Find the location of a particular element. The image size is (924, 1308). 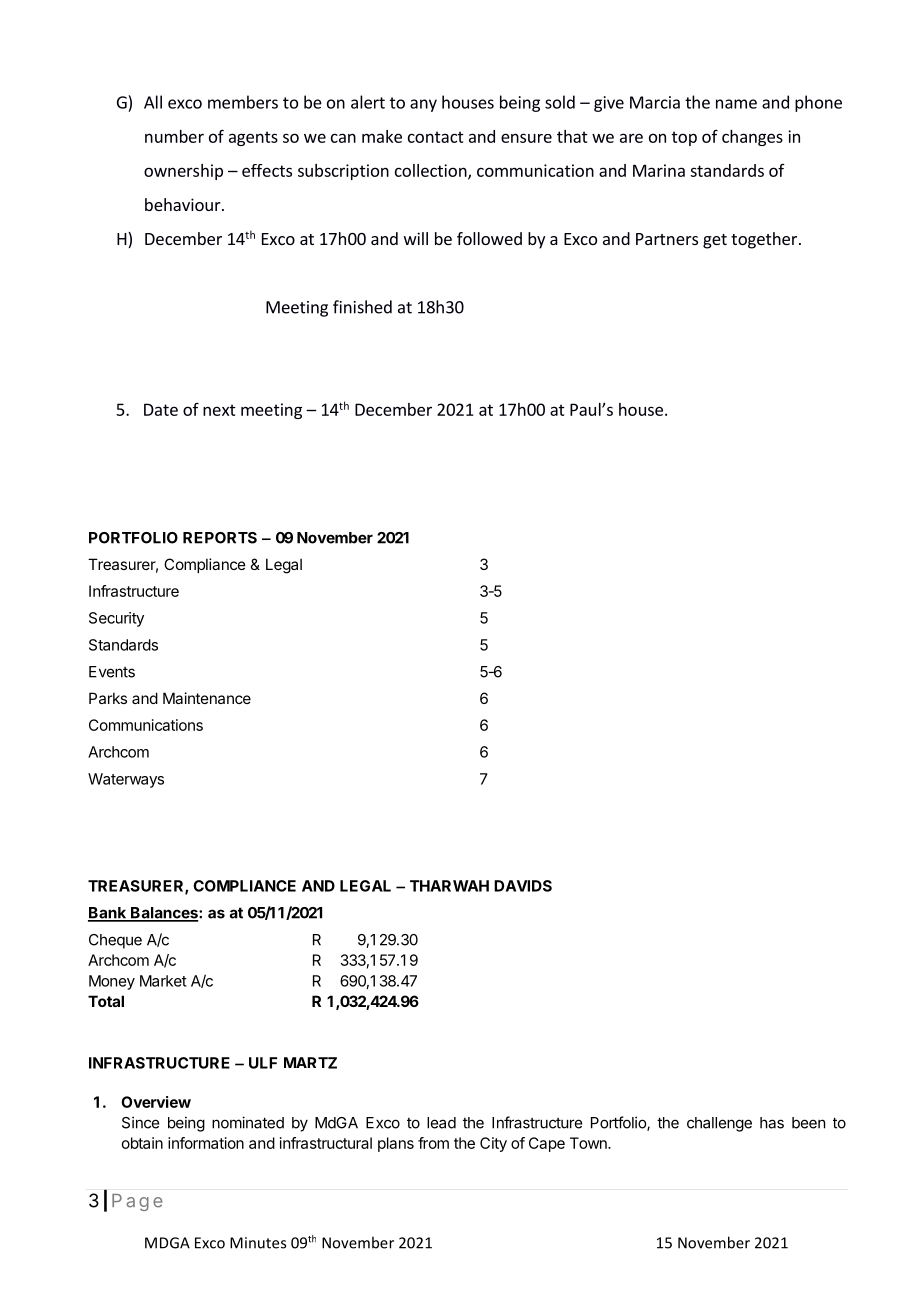

Maintenance is located at coordinates (207, 698).
